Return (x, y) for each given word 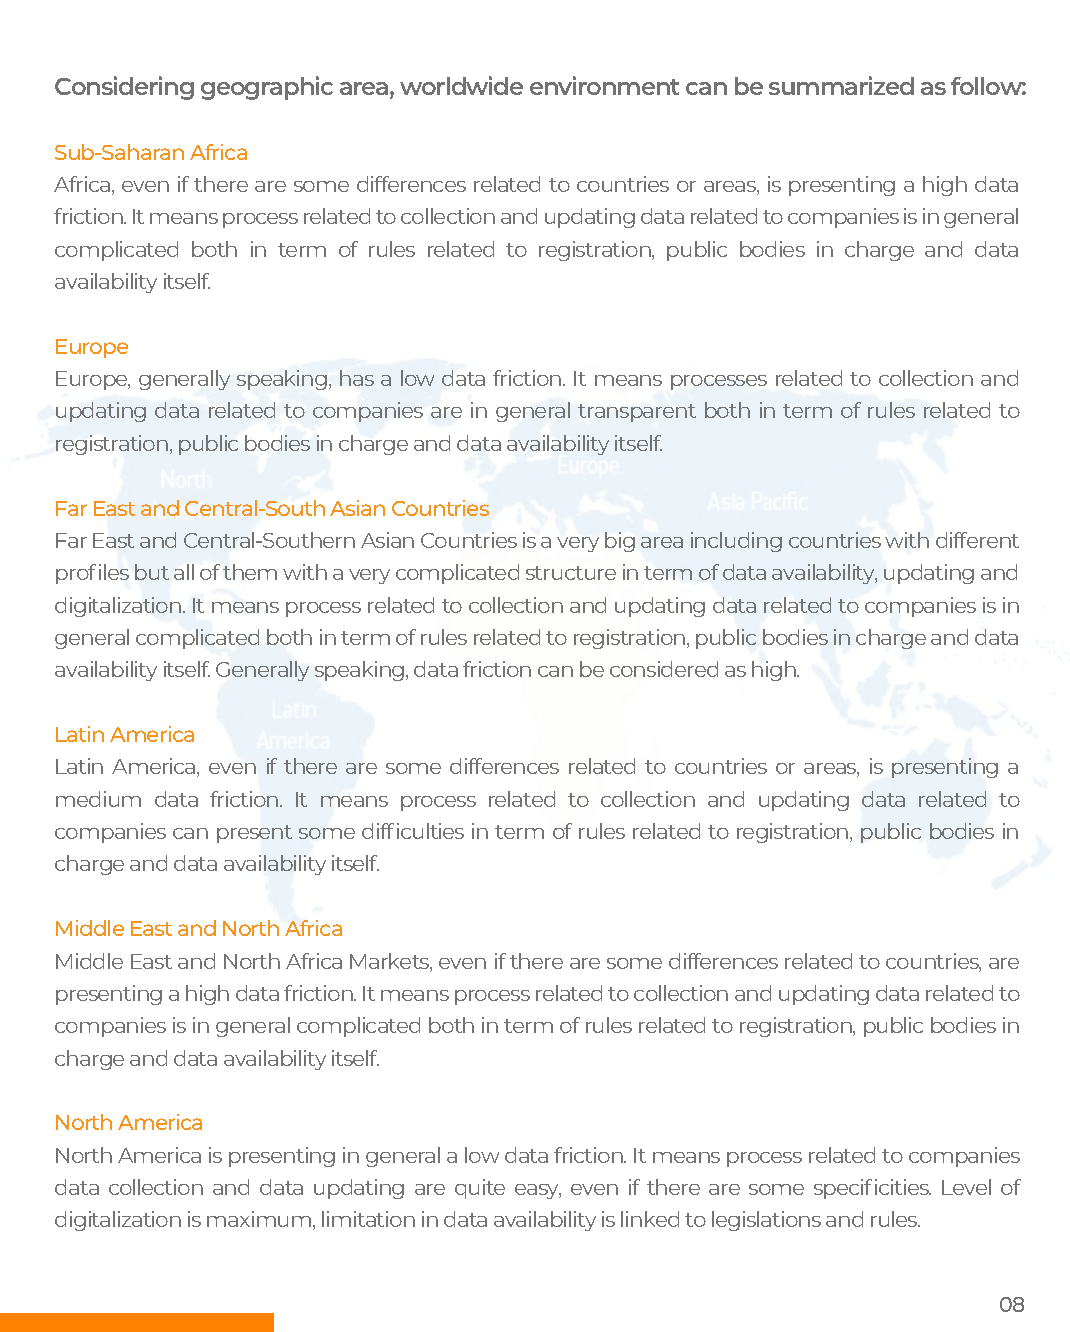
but (152, 572)
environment (604, 85)
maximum (260, 1220)
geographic (267, 88)
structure (571, 573)
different (977, 540)
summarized (841, 85)
